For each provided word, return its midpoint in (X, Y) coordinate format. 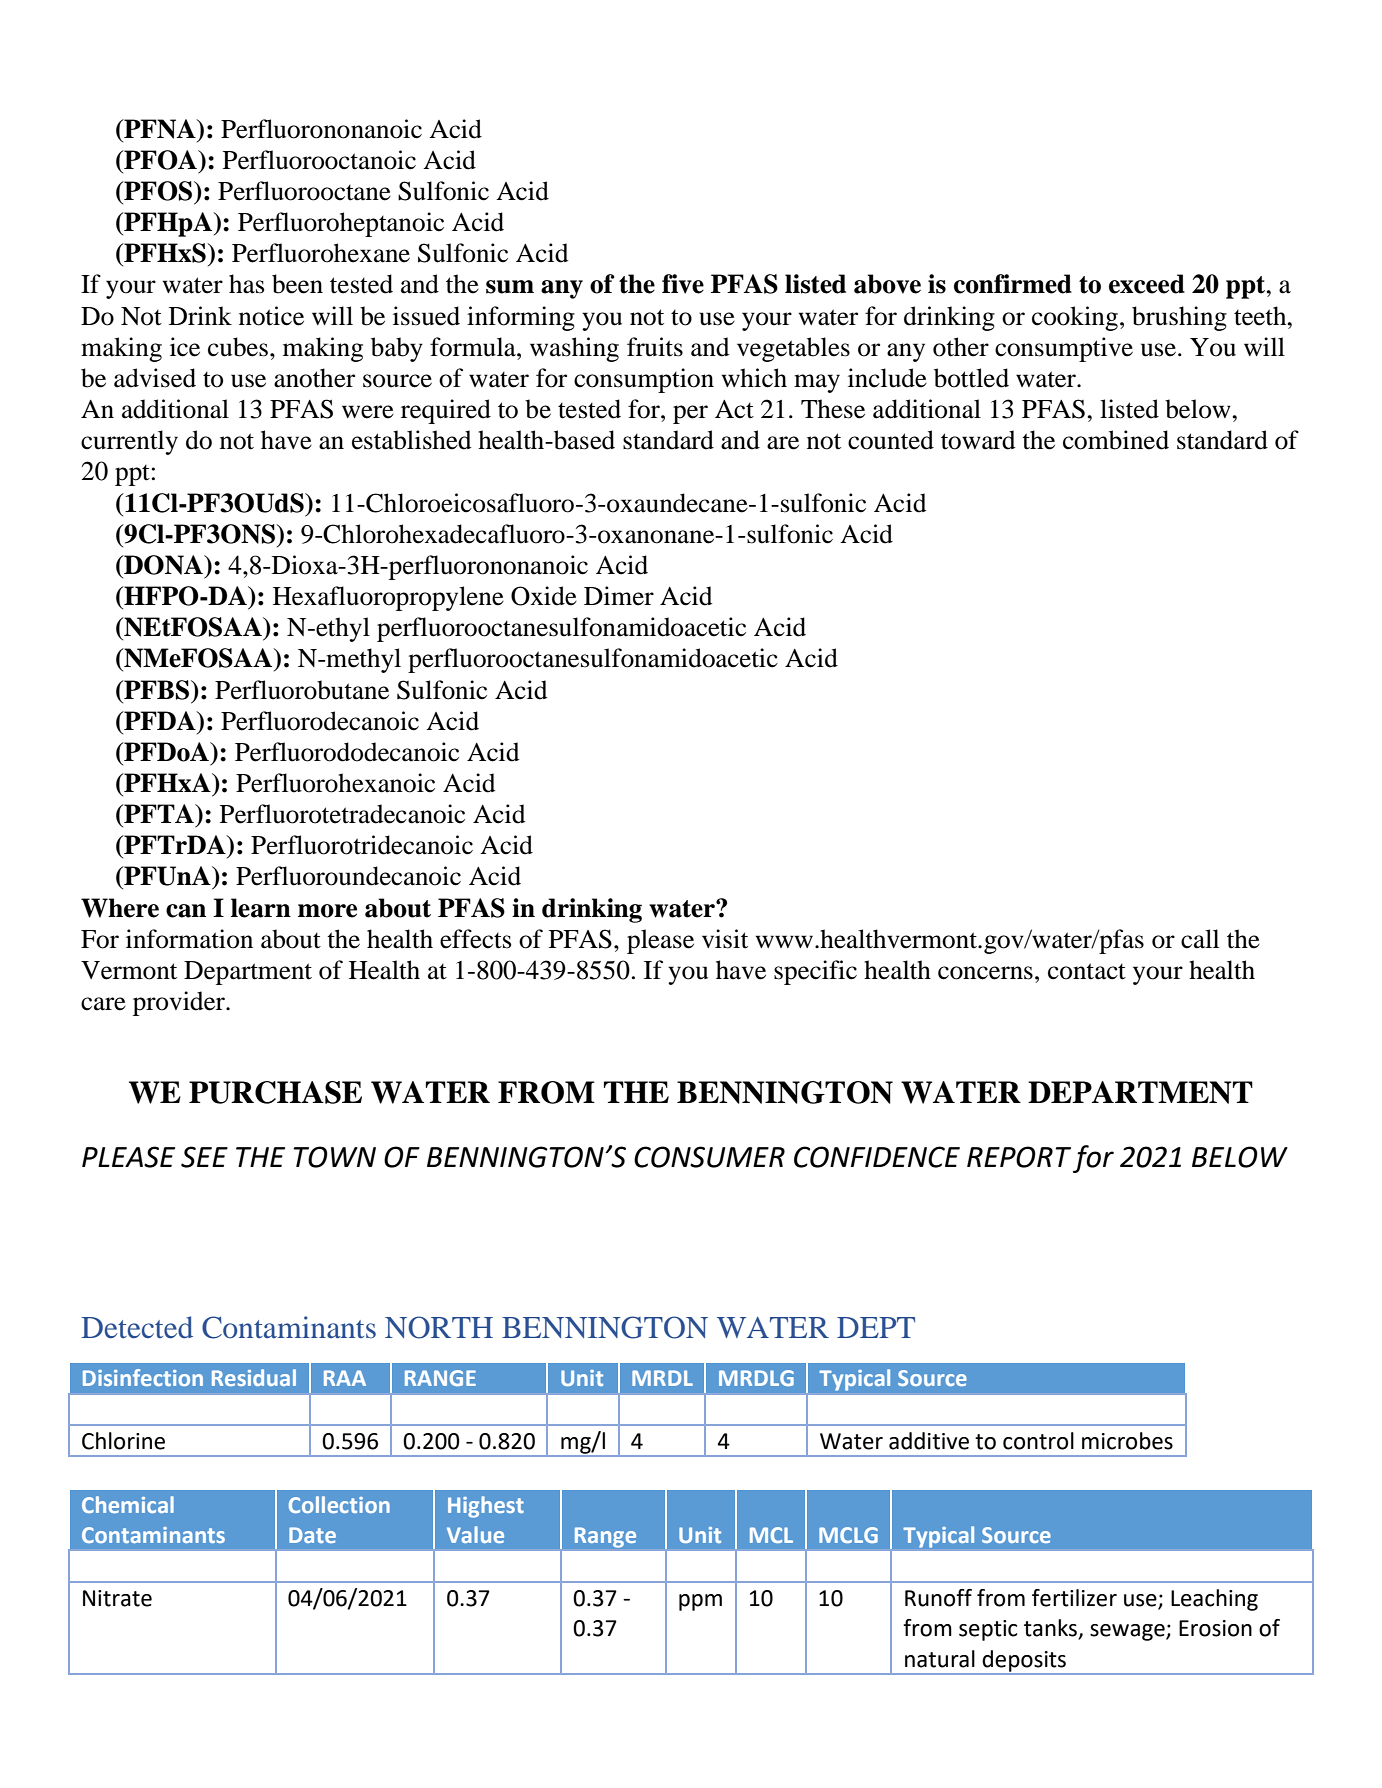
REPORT (1019, 1157)
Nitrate (117, 1598)
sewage (1128, 1632)
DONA (163, 565)
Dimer (619, 596)
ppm (700, 1602)
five (683, 284)
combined (1116, 440)
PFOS (158, 191)
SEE (204, 1157)
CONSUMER (709, 1157)
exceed (1147, 284)
